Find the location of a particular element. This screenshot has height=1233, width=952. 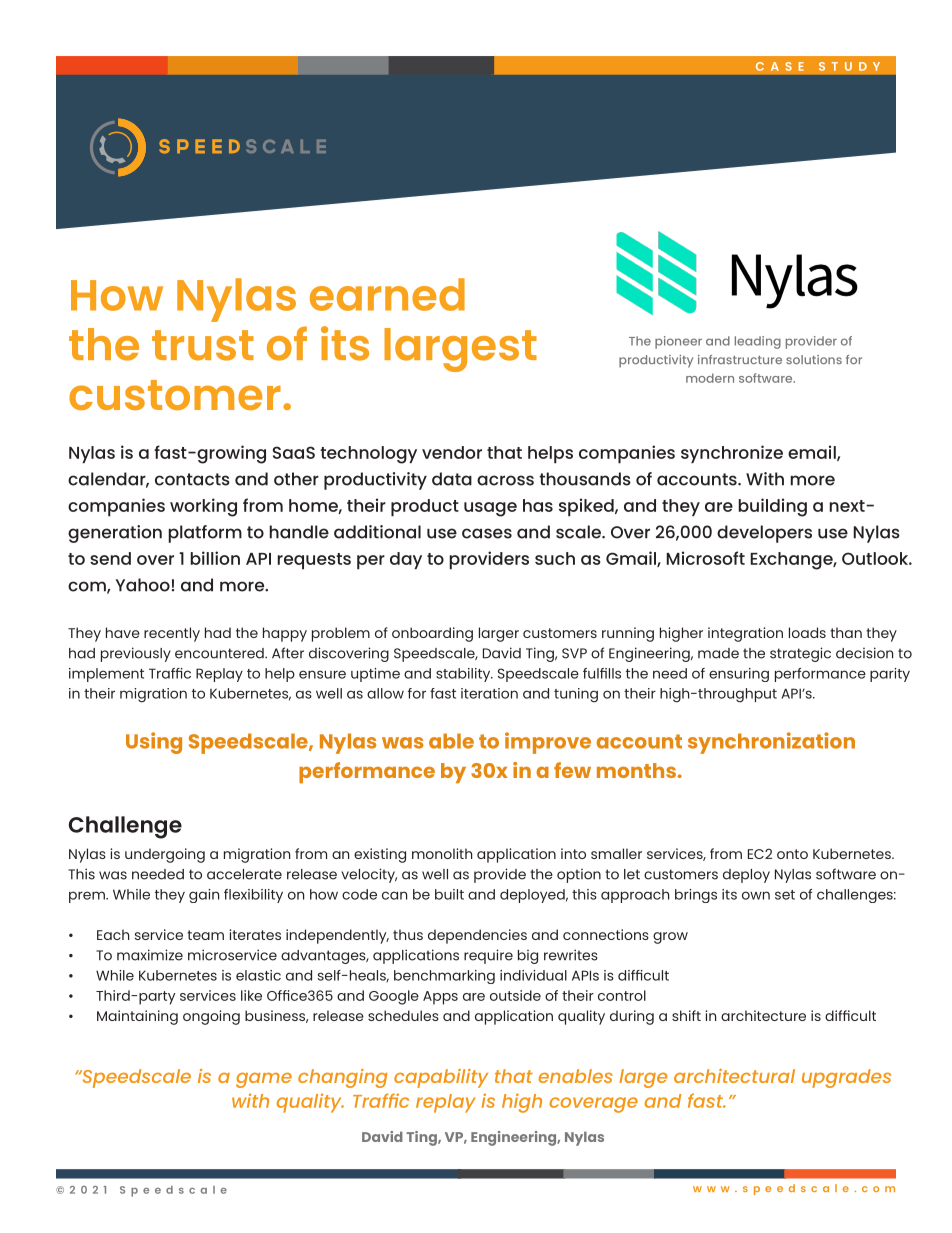

accelerate is located at coordinates (244, 874).
